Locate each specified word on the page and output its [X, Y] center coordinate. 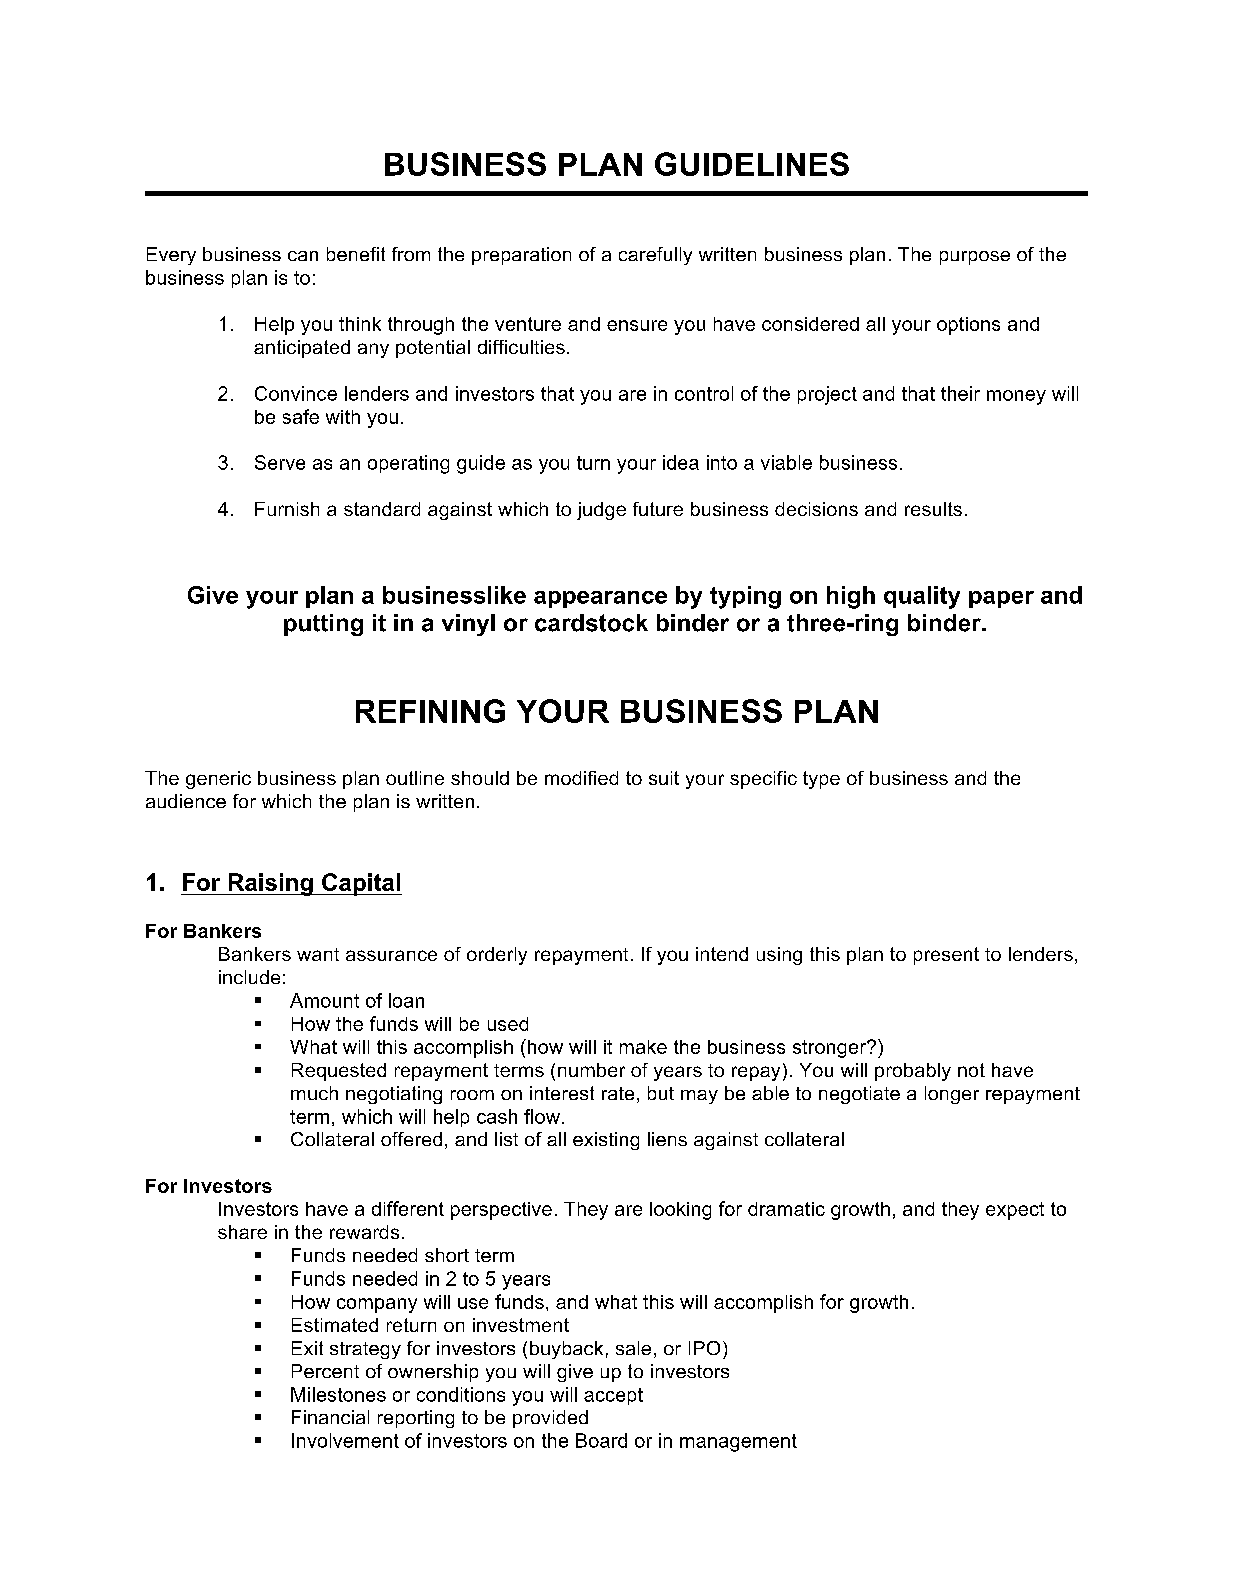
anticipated [302, 349]
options [968, 326]
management [738, 1443]
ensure [637, 325]
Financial [330, 1417]
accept [613, 1396]
